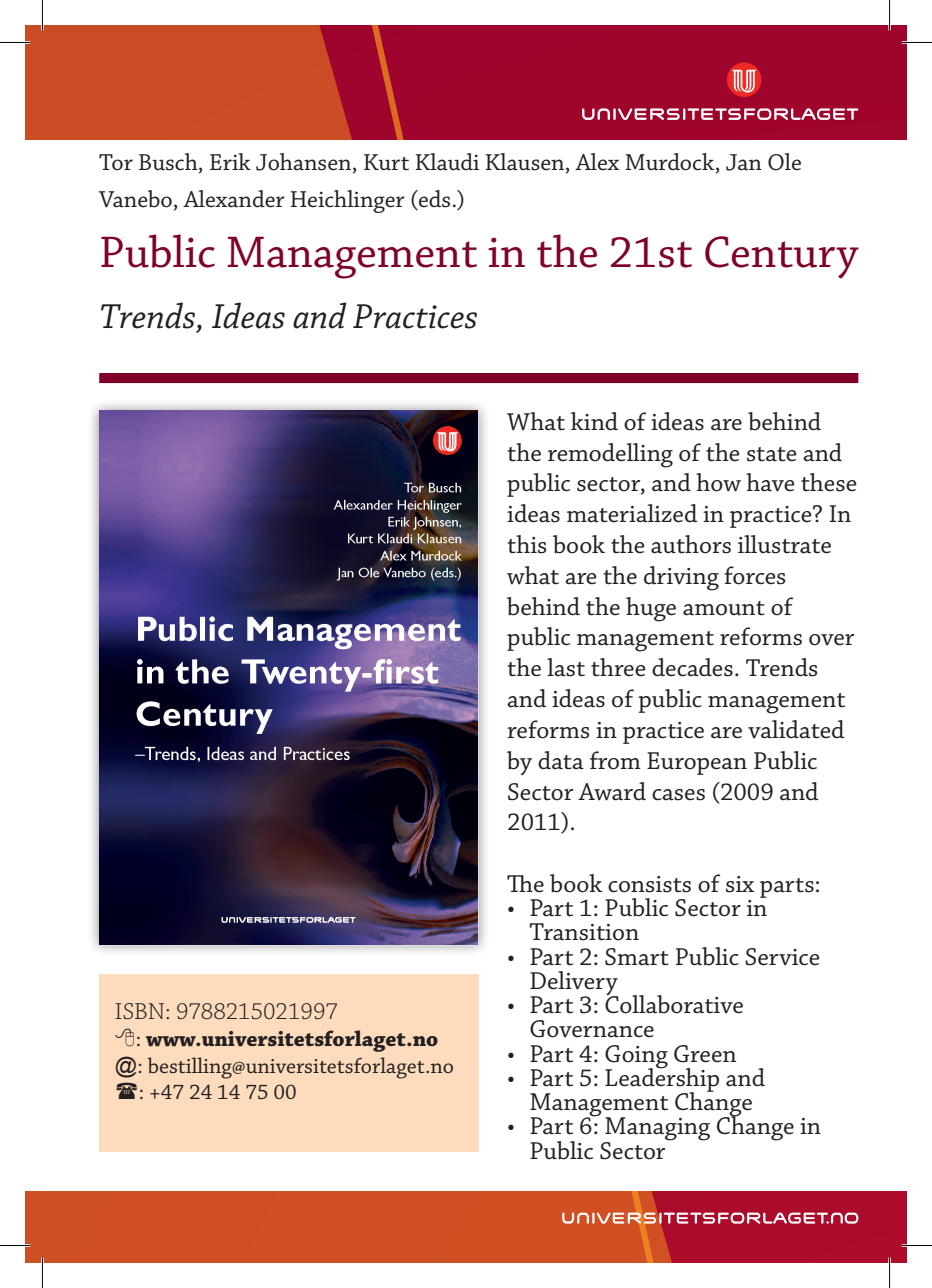 This image has width=932, height=1288. What do you see at coordinates (141, 1011) in the image?
I see `ISBN` at bounding box center [141, 1011].
